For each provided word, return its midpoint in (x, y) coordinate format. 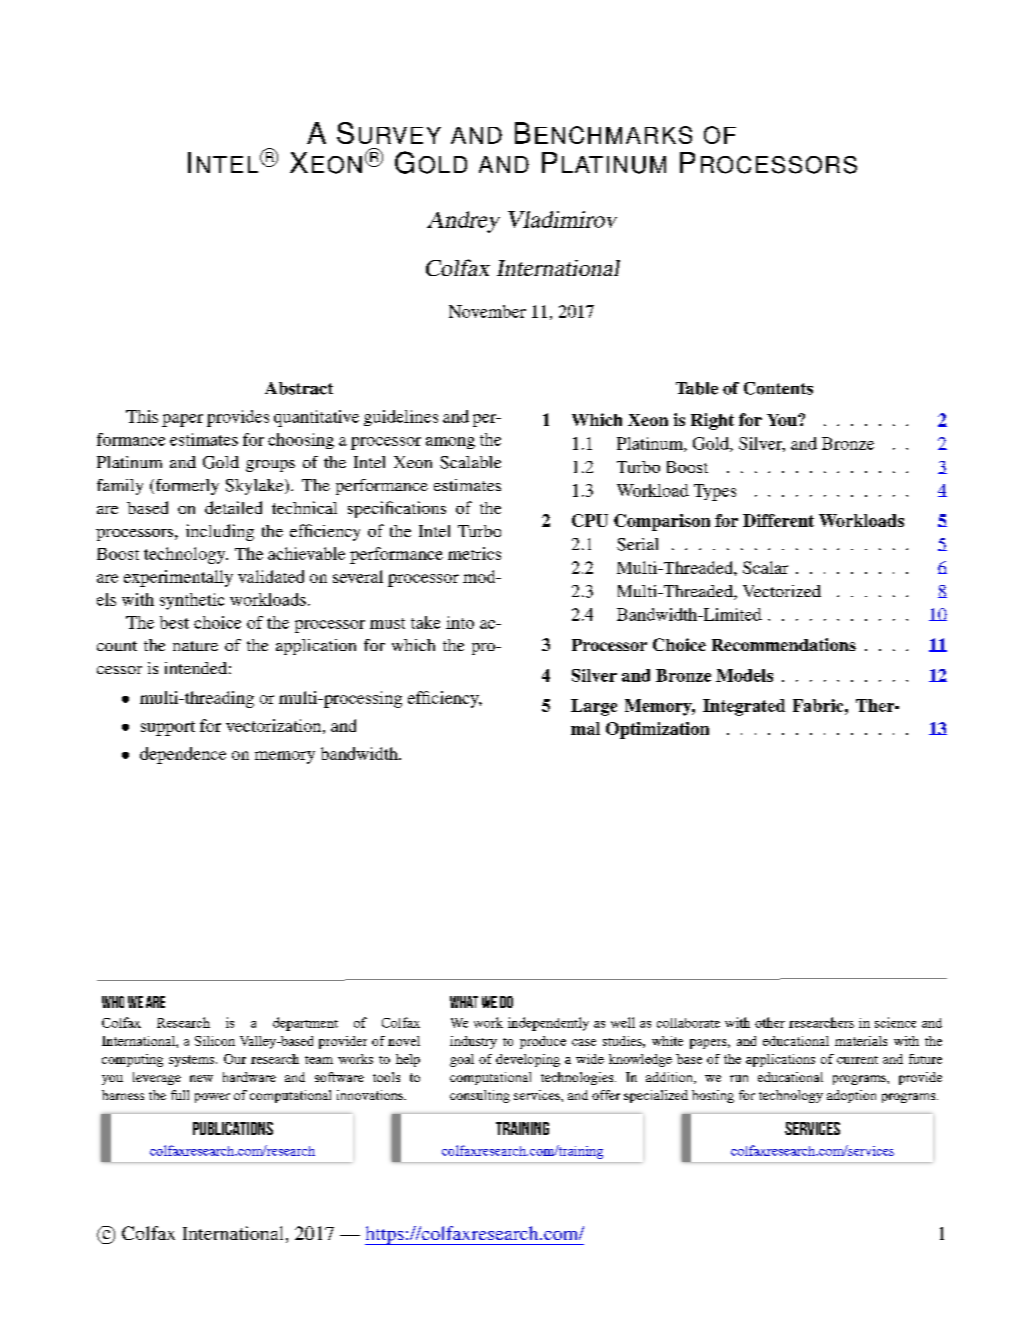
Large (594, 707)
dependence (183, 755)
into (460, 622)
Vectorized (782, 591)
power (212, 1098)
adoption (851, 1096)
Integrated (744, 707)
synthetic (192, 601)
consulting (480, 1096)
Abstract (299, 388)
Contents (778, 388)
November (487, 311)
